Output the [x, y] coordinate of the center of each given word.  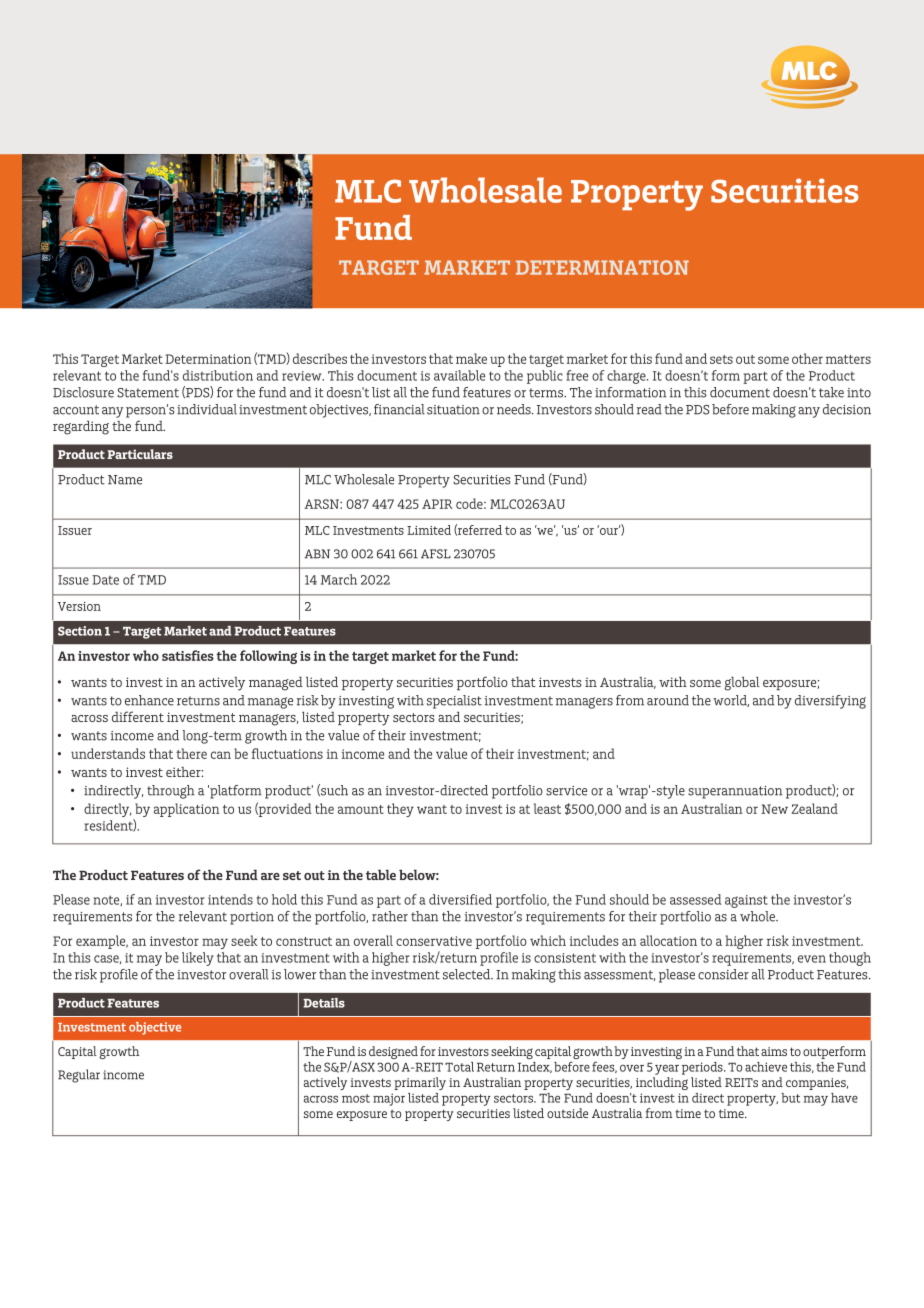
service [566, 791]
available [459, 375]
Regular [79, 1076]
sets [721, 359]
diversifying [830, 702]
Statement [148, 393]
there [191, 753]
